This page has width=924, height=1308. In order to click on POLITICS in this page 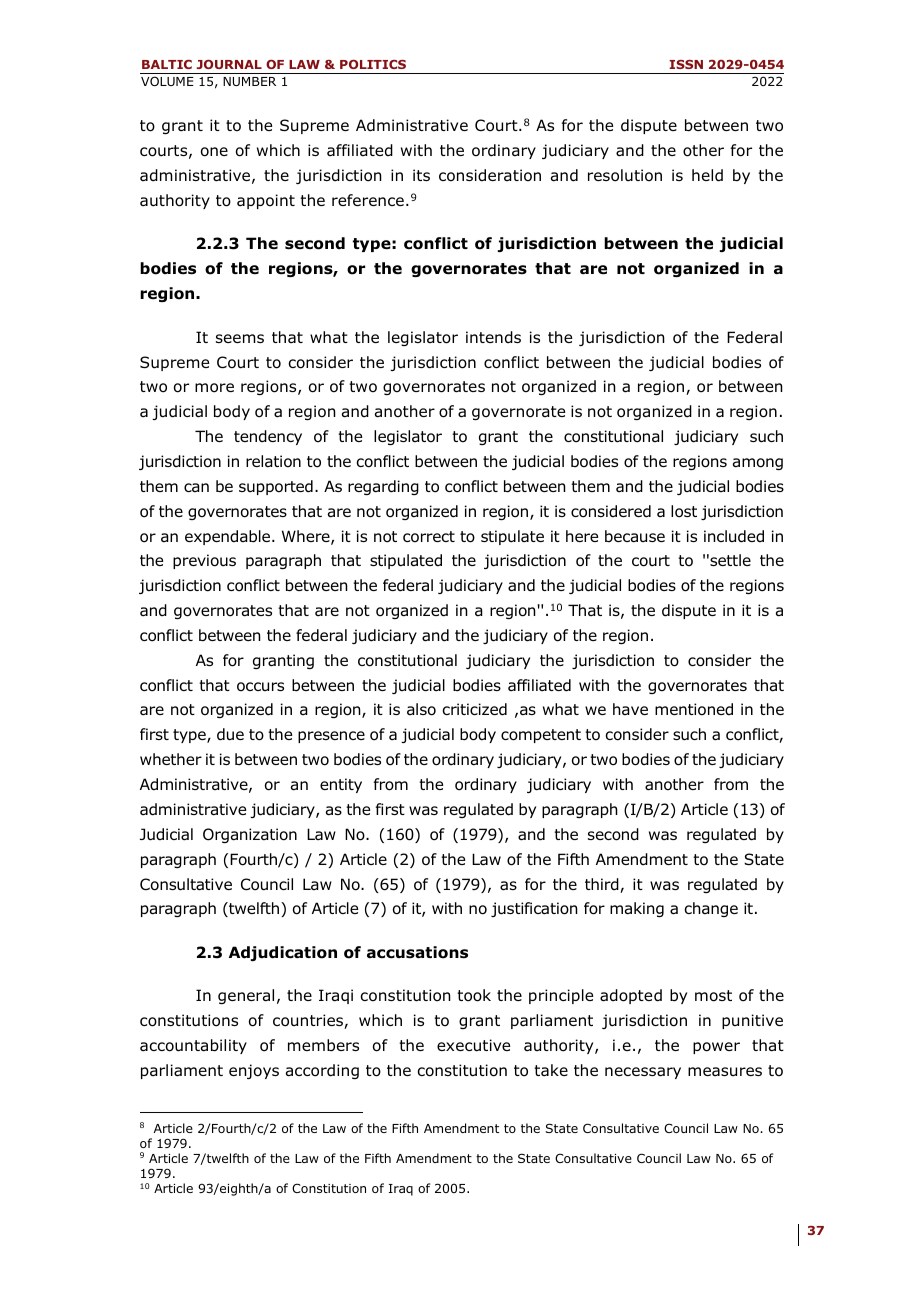, I will do `click(373, 64)`.
